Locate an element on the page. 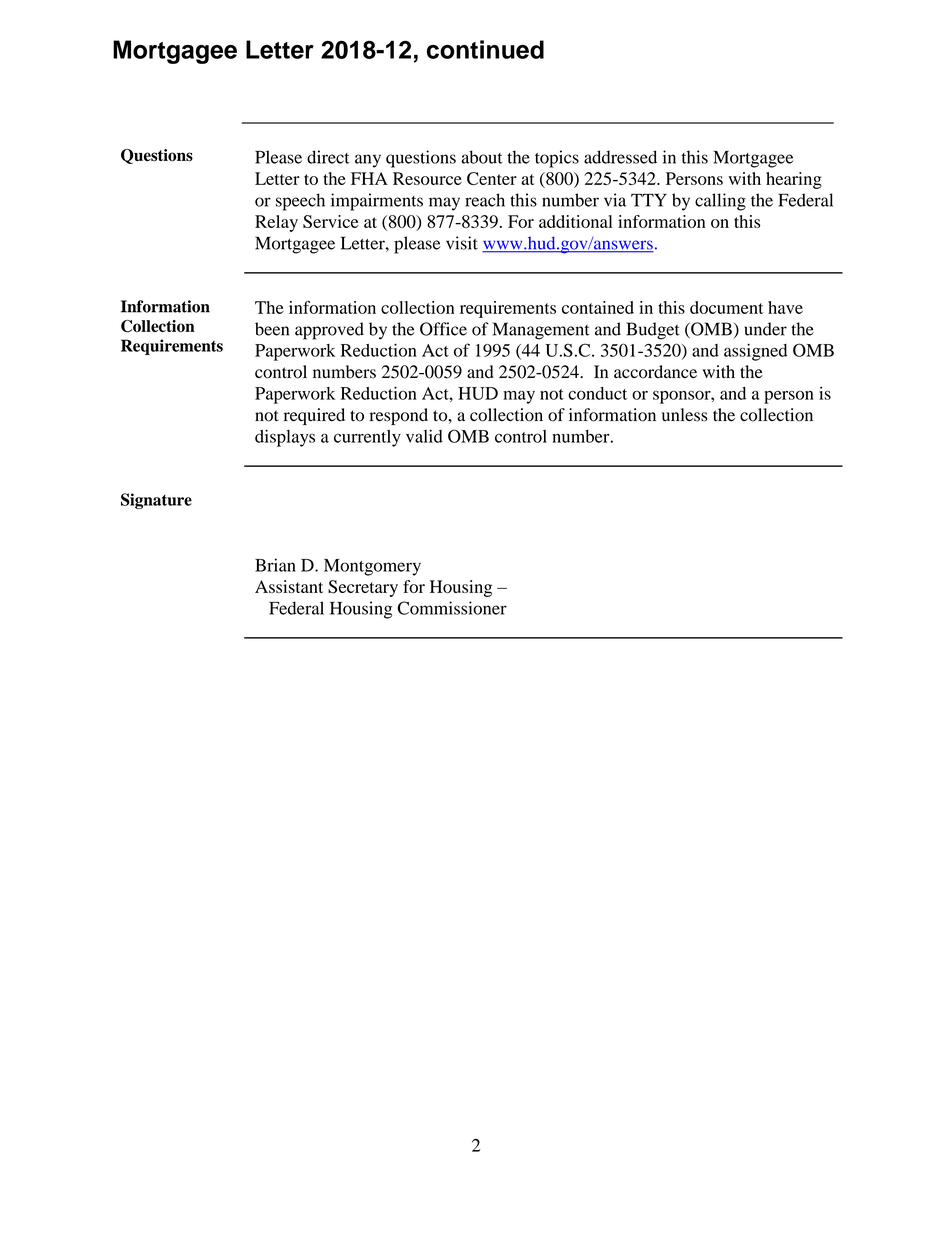 The height and width of the image is (1233, 952). displays is located at coordinates (285, 438).
